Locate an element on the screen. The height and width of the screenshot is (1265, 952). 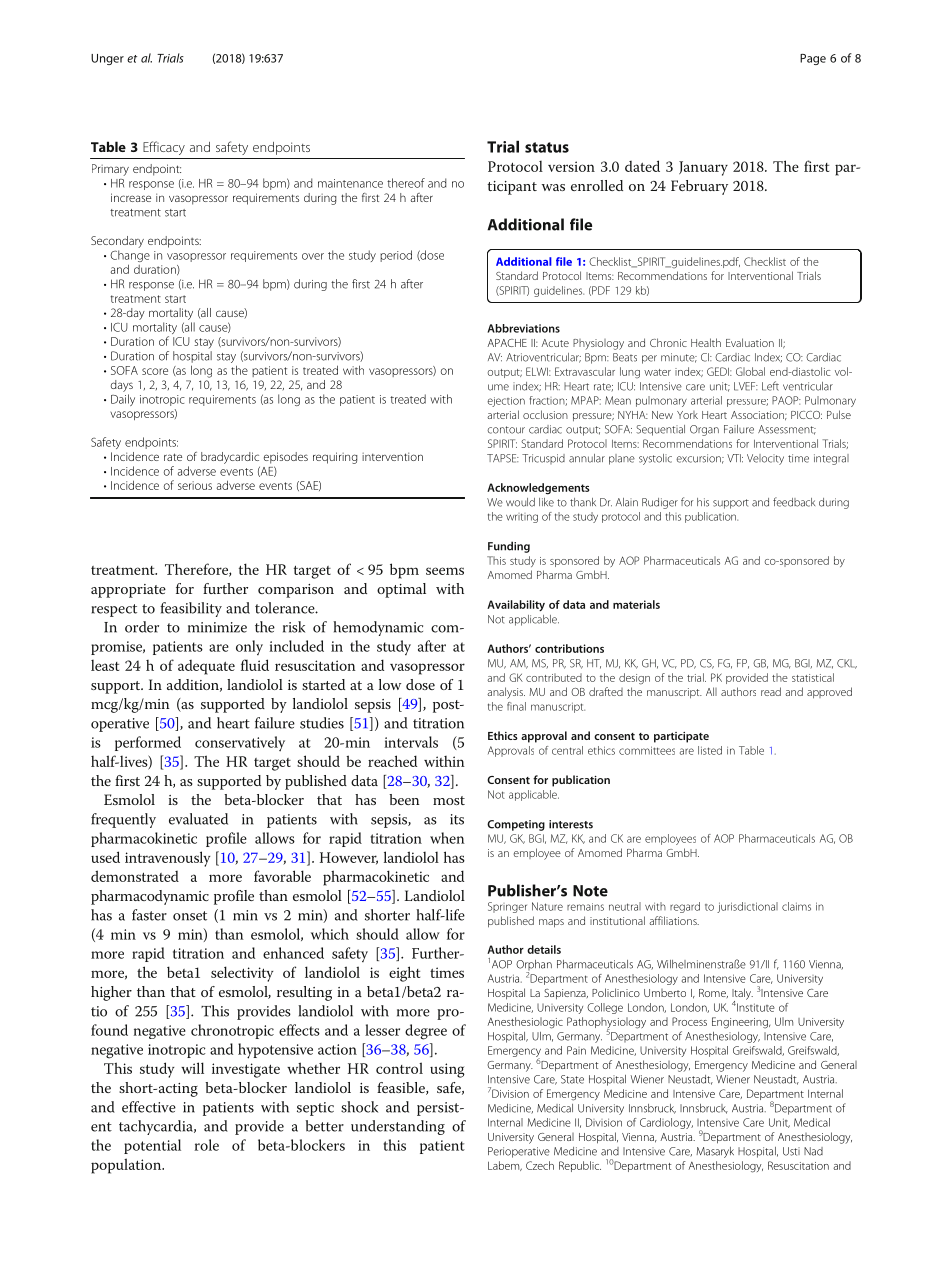
Nad is located at coordinates (813, 1151).
